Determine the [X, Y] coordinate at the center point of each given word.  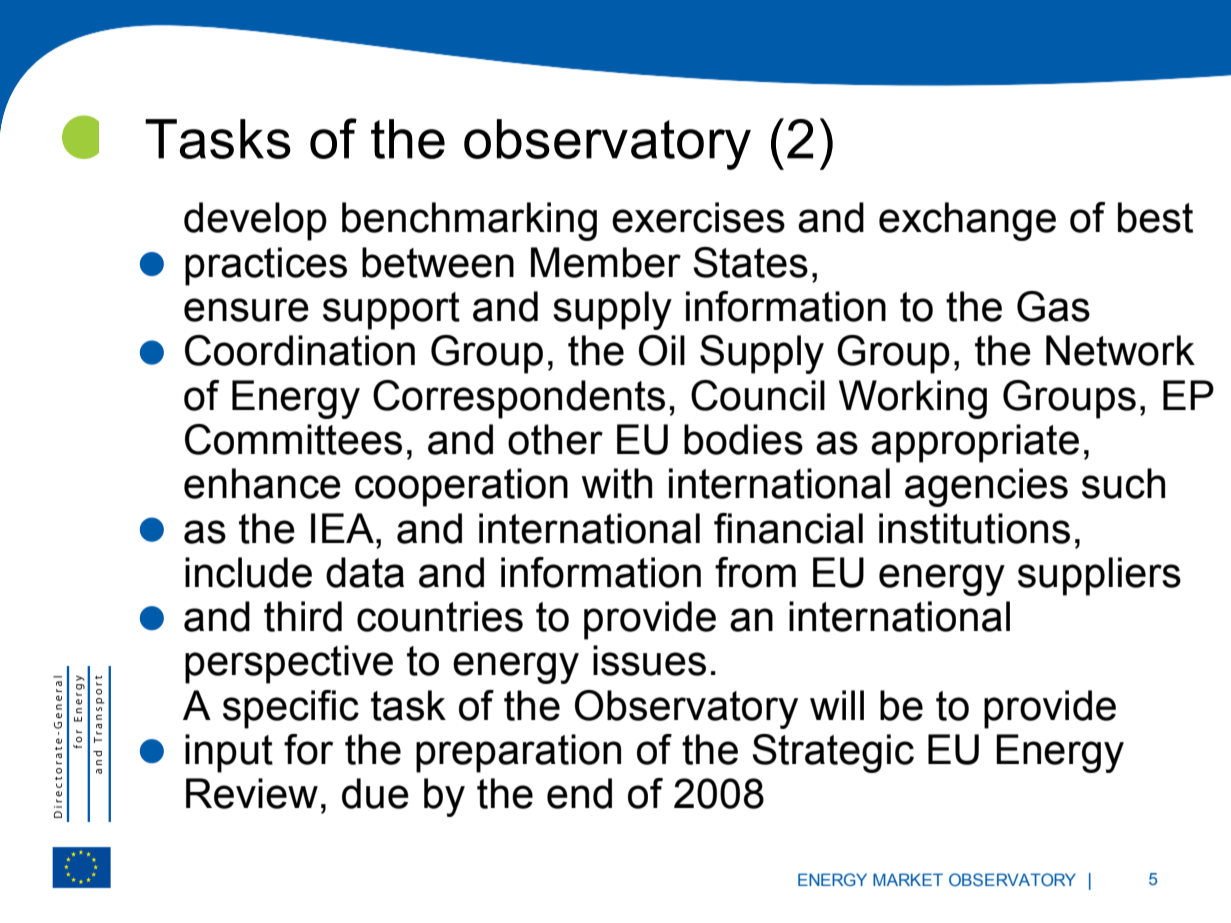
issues [649, 660]
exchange [967, 221]
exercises [698, 217]
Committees [293, 439]
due [375, 793]
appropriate [975, 443]
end [579, 793]
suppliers [1099, 576]
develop [255, 221]
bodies [743, 439]
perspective [289, 664]
